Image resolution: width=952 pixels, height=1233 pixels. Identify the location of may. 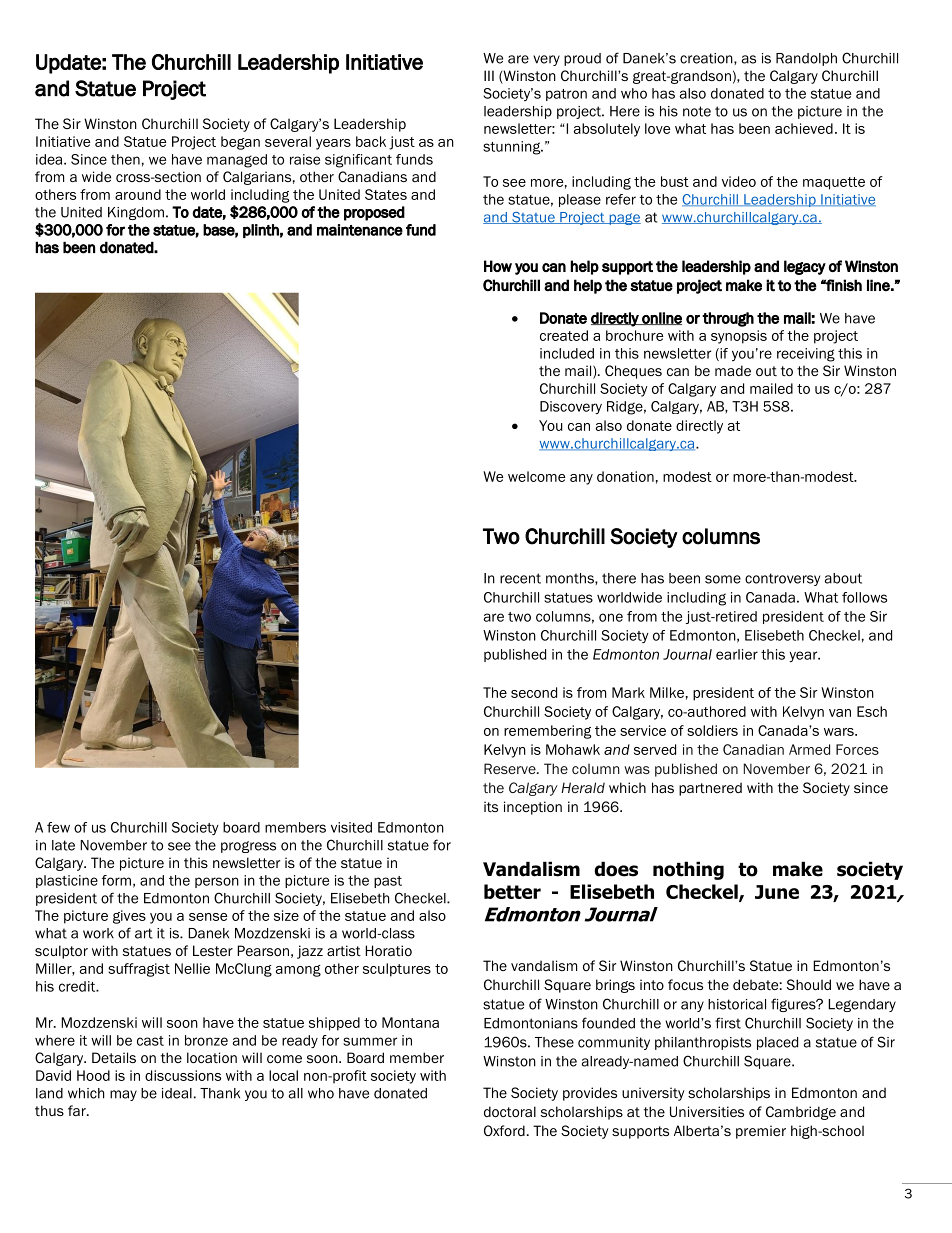
(123, 1095).
